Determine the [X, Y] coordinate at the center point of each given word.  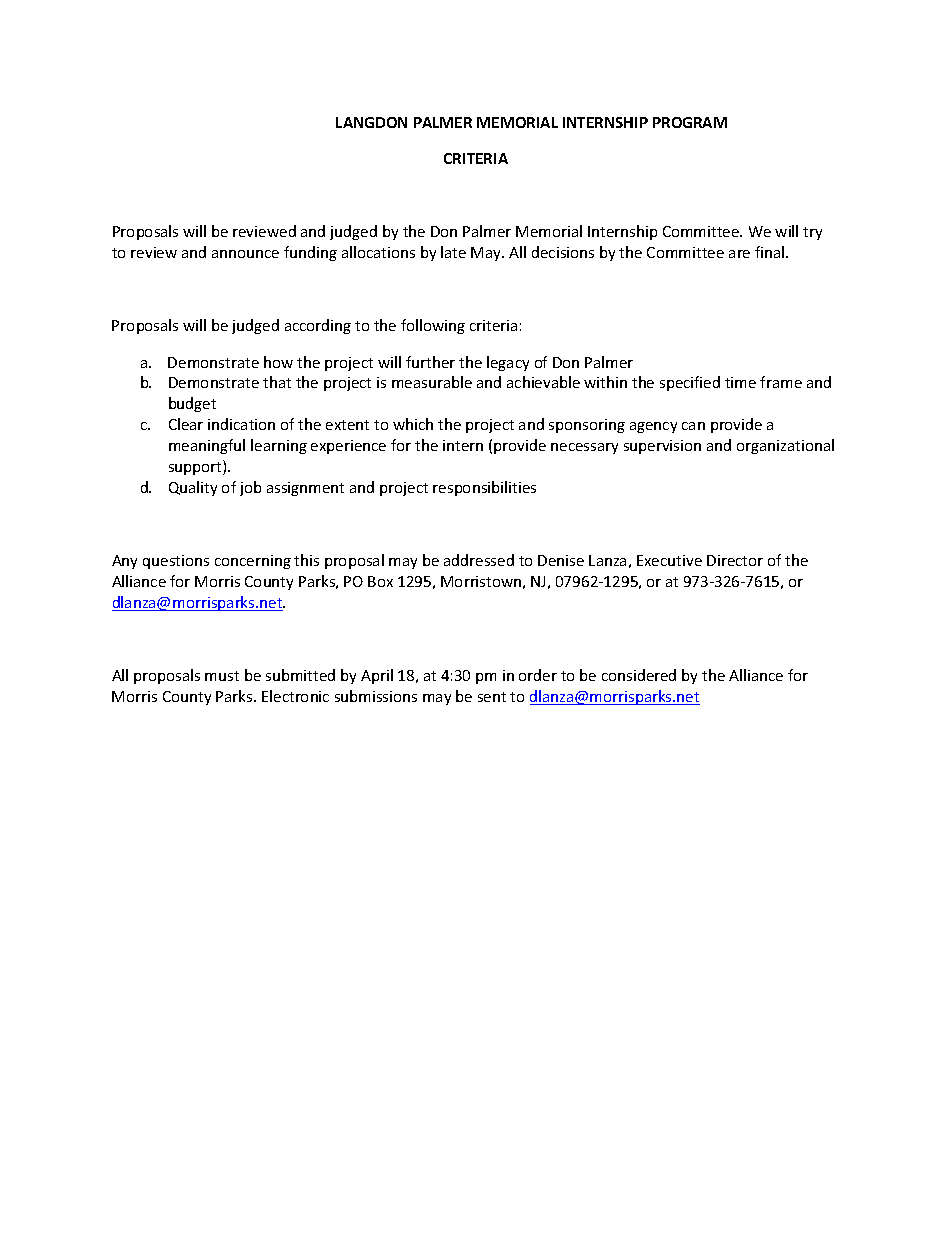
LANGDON [371, 122]
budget [192, 404]
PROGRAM [690, 122]
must [222, 676]
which [413, 424]
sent [492, 697]
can [693, 426]
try [812, 233]
